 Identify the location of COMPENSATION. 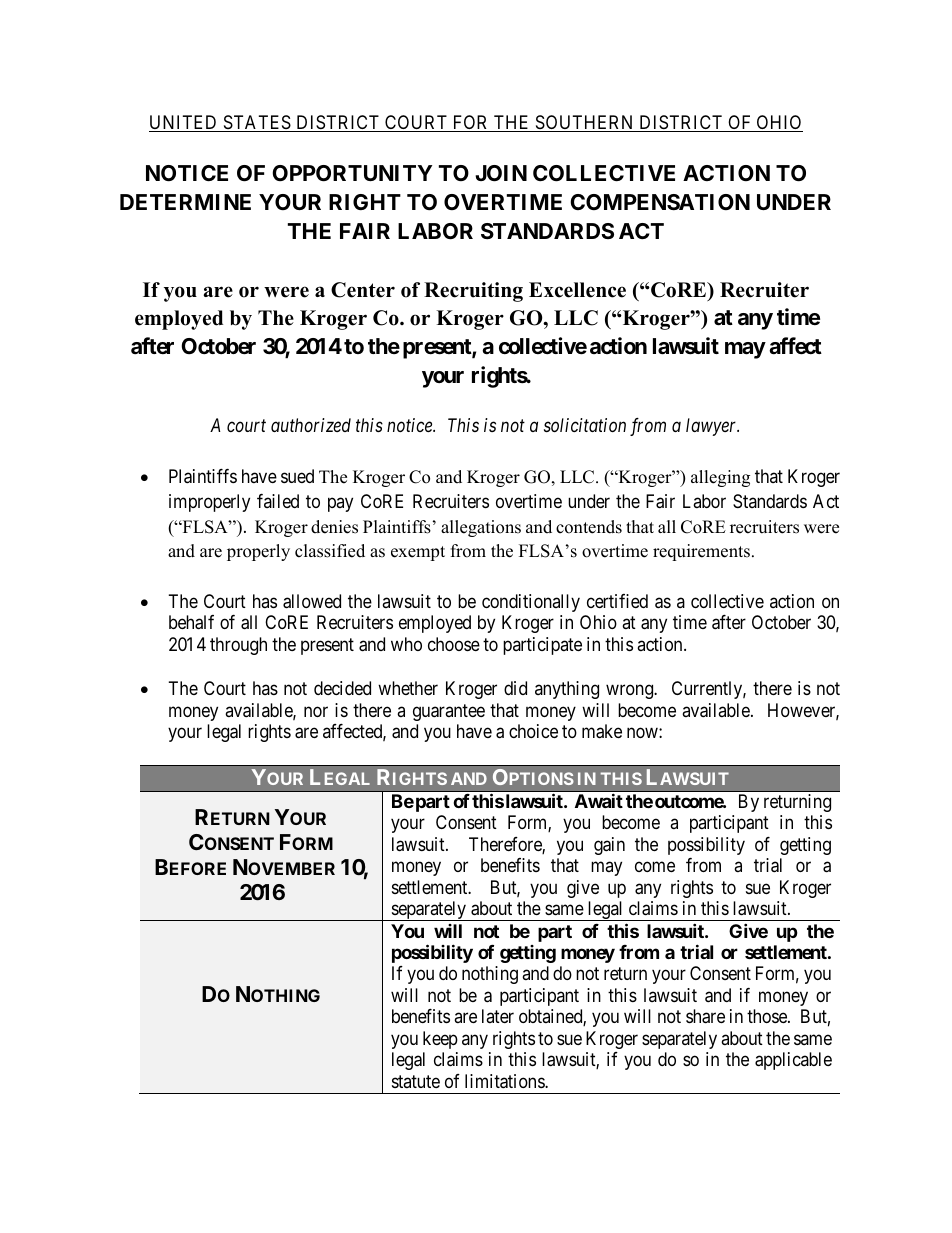
(660, 202).
